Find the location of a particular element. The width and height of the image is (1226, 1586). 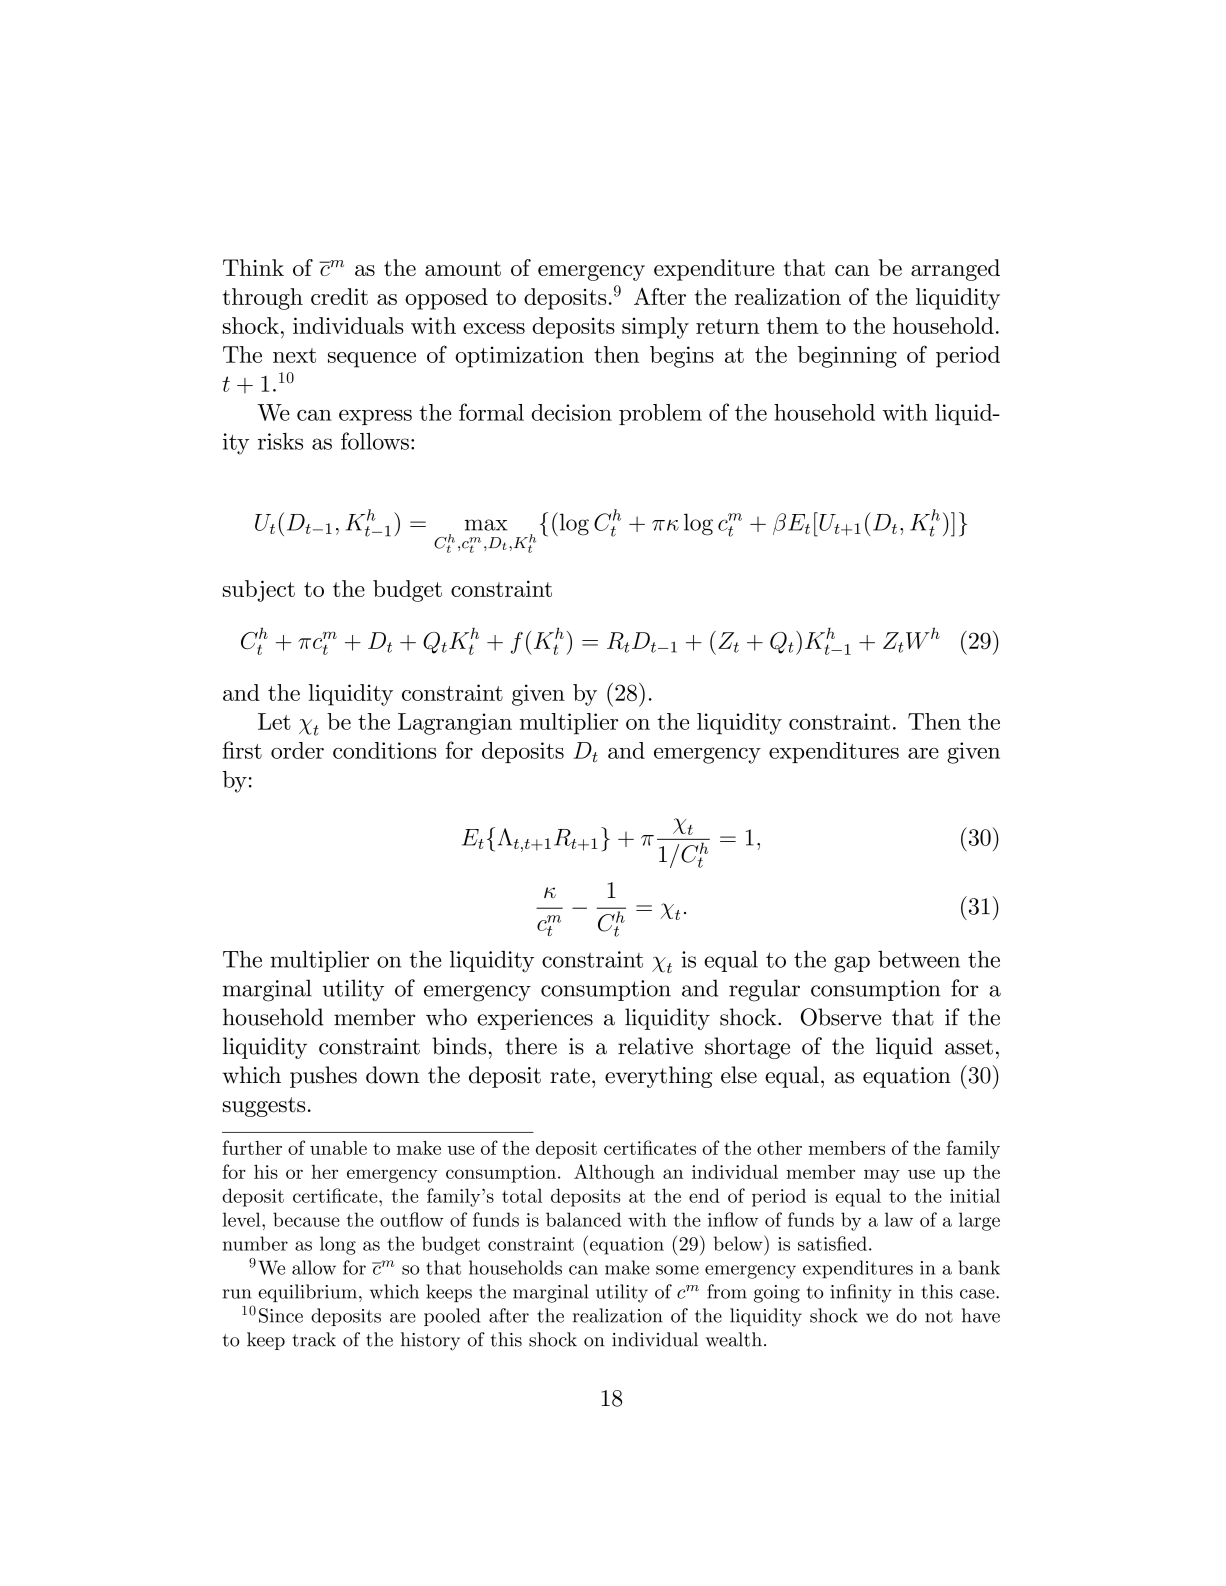

Lagrangian is located at coordinates (455, 724).
